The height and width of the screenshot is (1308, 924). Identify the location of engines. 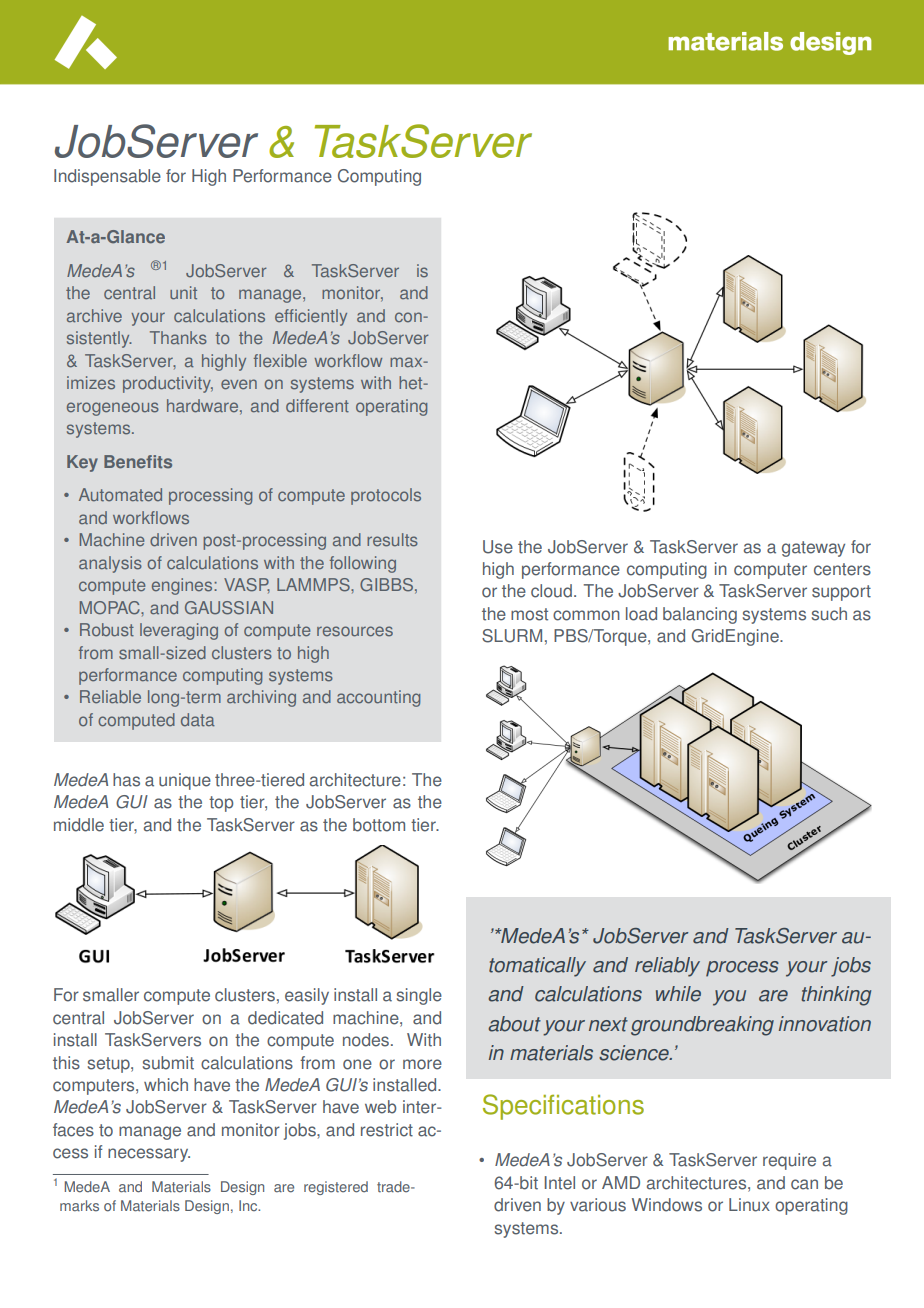
(183, 586).
